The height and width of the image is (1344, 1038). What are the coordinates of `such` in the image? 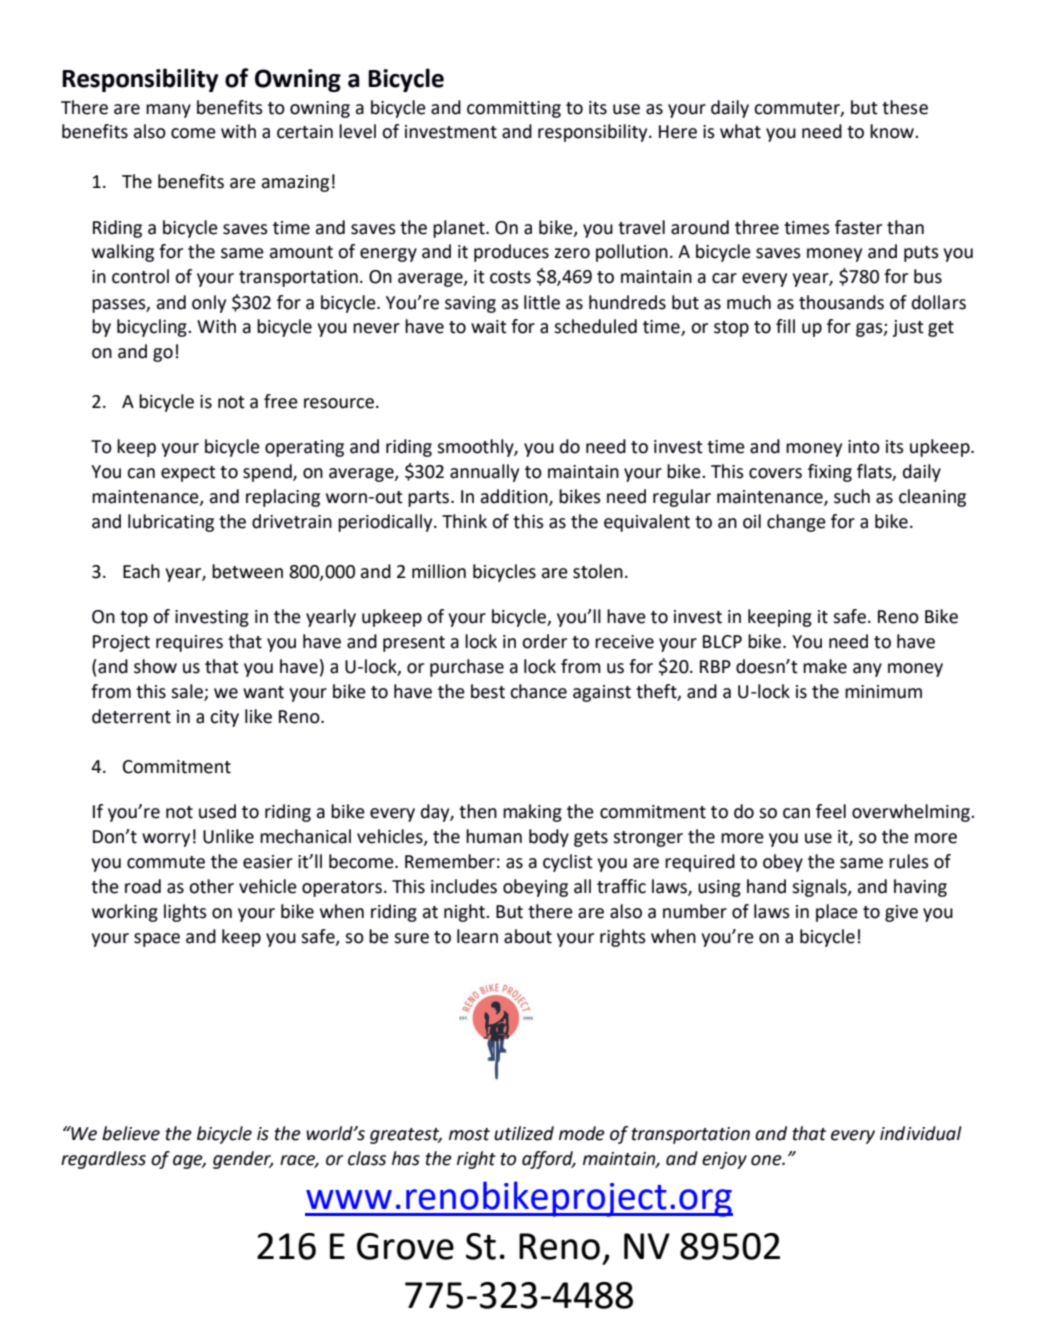 It's located at (852, 496).
